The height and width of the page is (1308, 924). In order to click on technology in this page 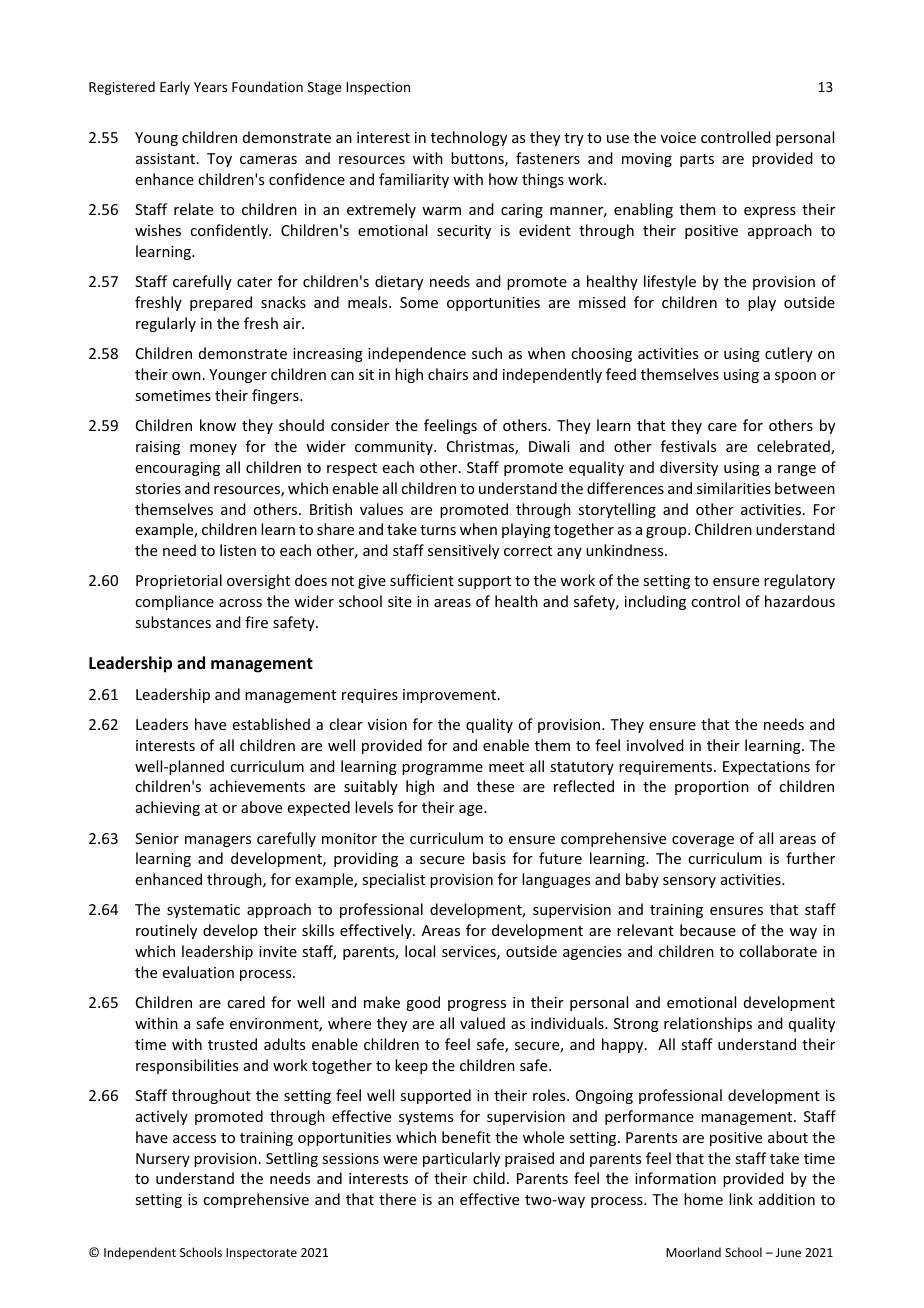, I will do `click(469, 138)`.
